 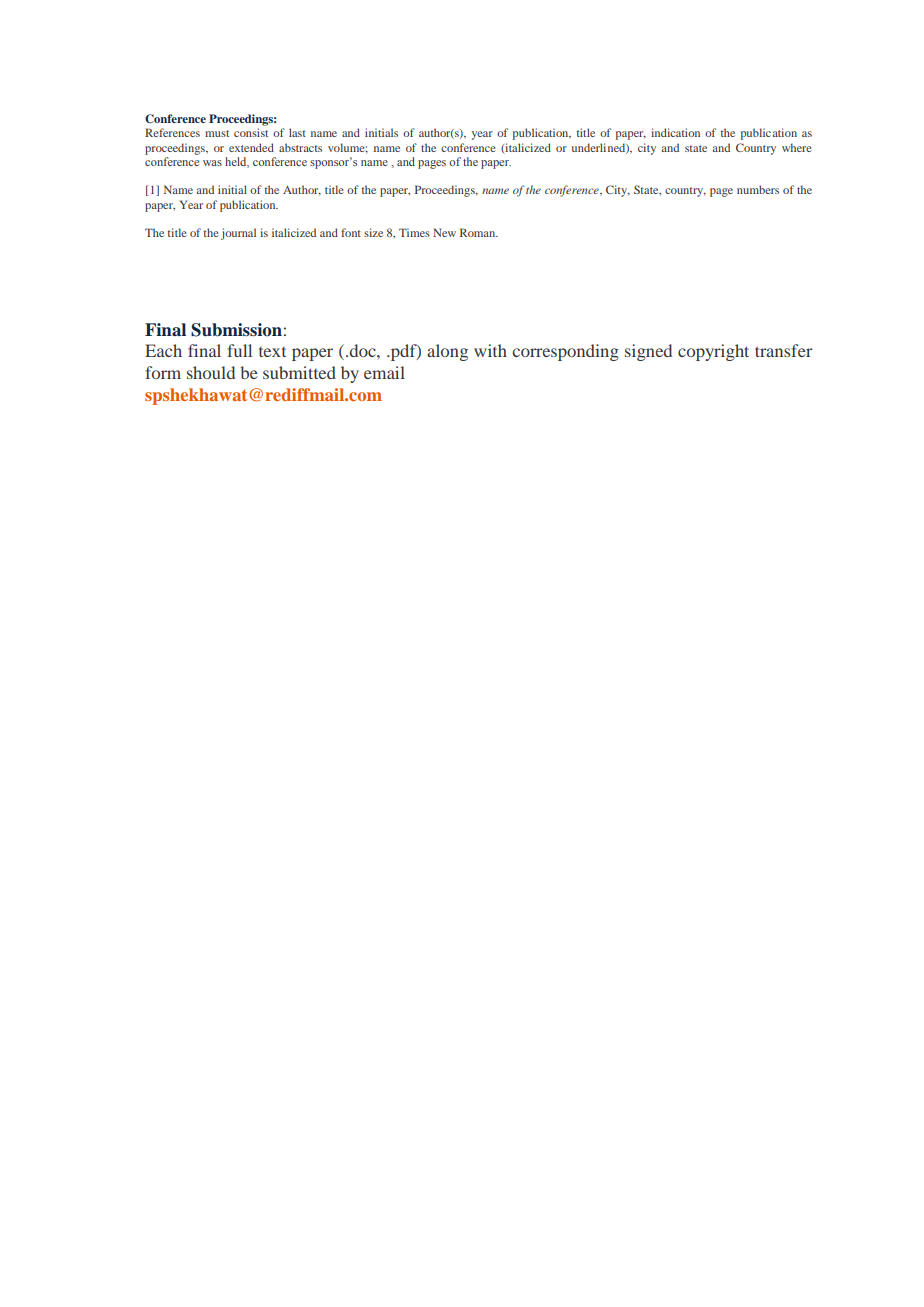 I want to click on should, so click(x=211, y=372).
